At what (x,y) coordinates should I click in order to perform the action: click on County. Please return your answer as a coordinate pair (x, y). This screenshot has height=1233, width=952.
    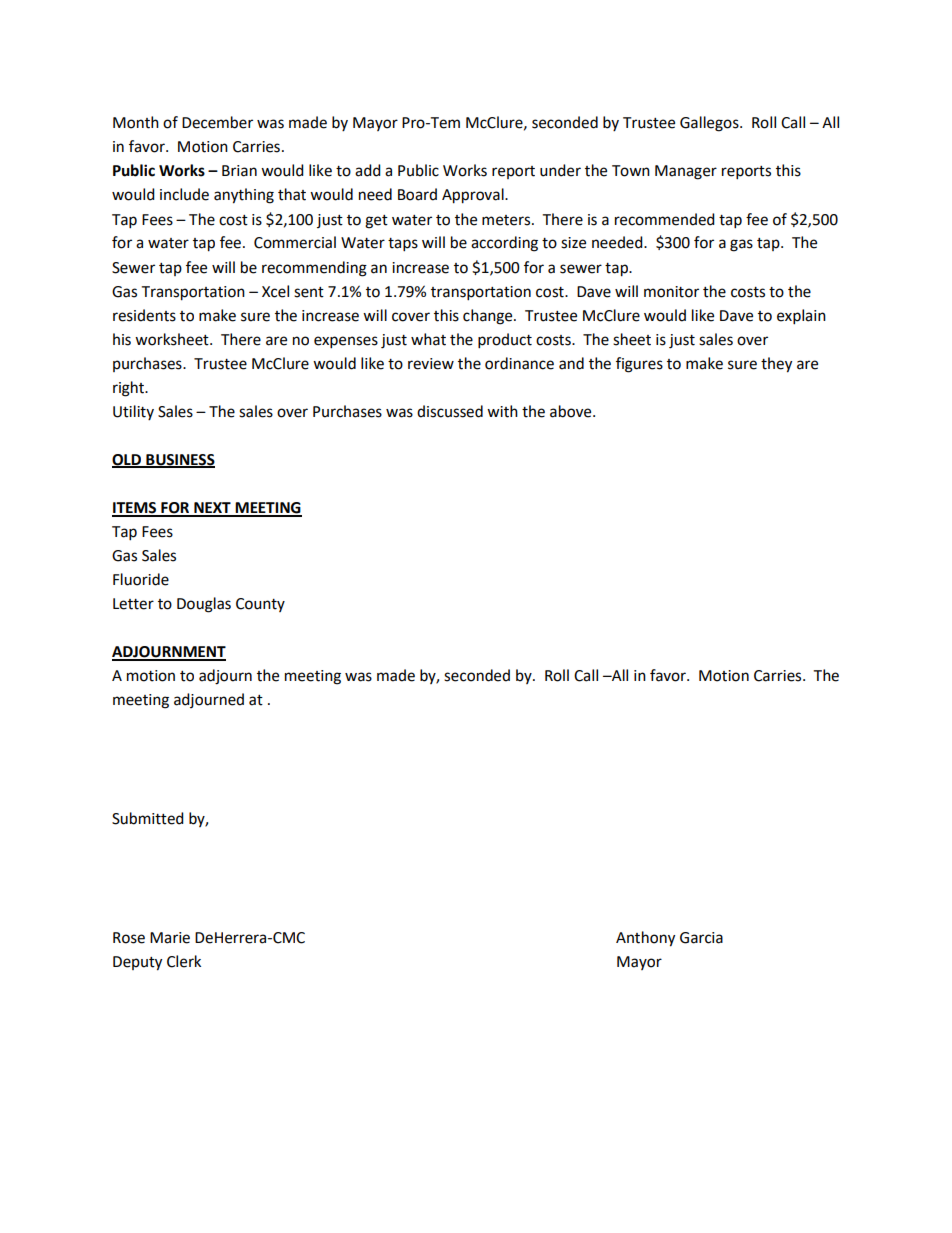
    Looking at the image, I should click on (260, 605).
